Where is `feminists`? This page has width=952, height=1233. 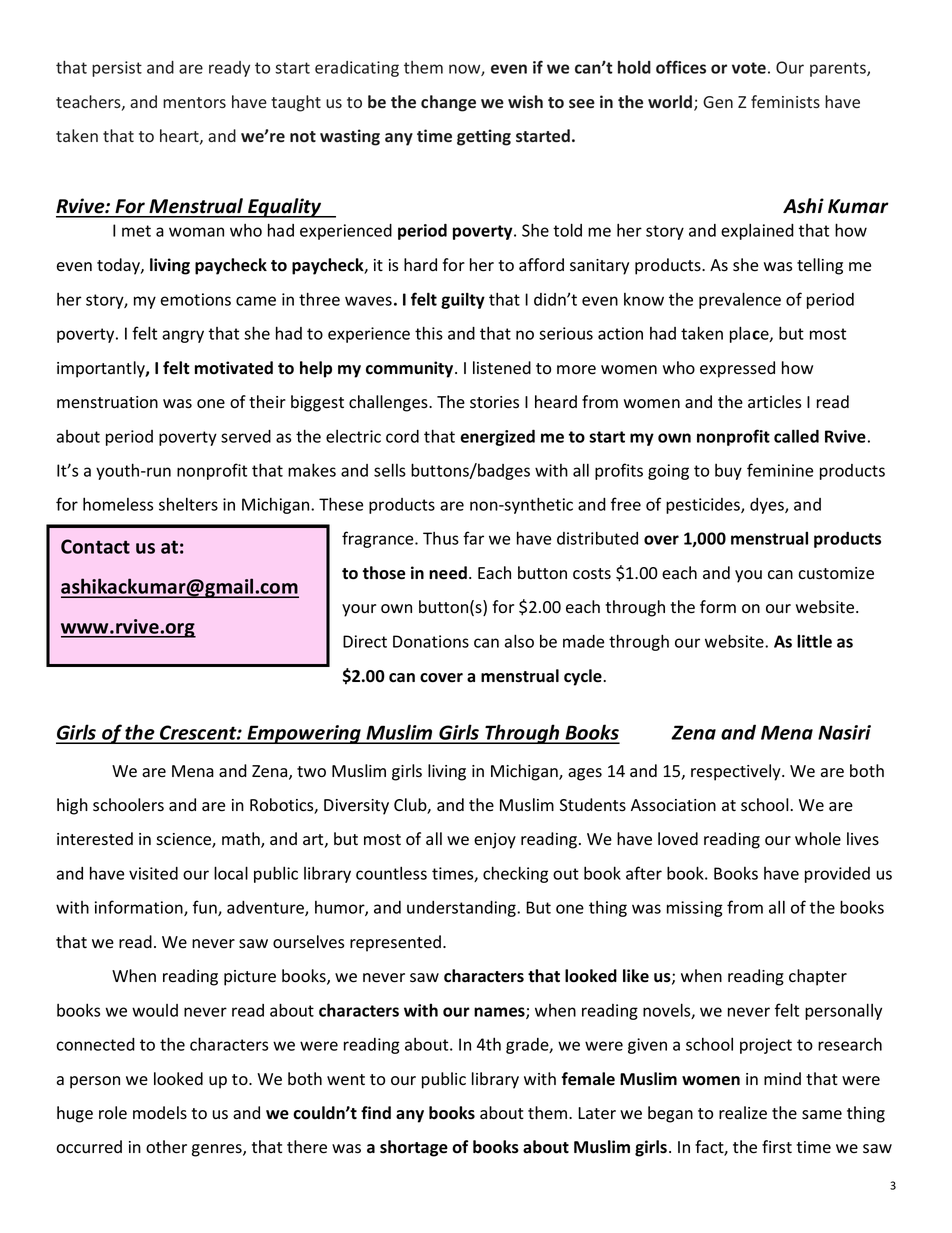 feminists is located at coordinates (785, 101).
